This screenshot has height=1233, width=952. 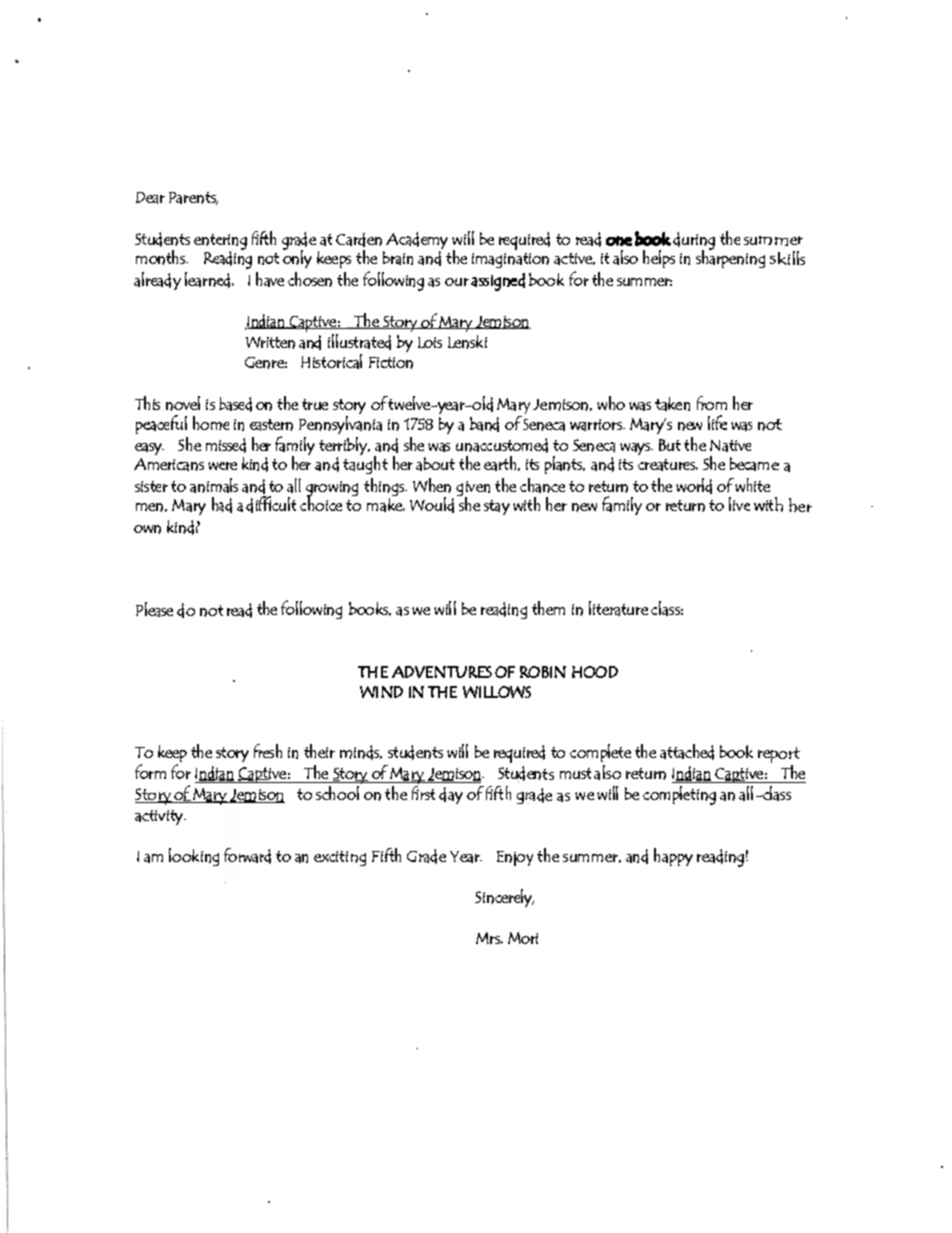 I want to click on live, so click(x=739, y=504).
